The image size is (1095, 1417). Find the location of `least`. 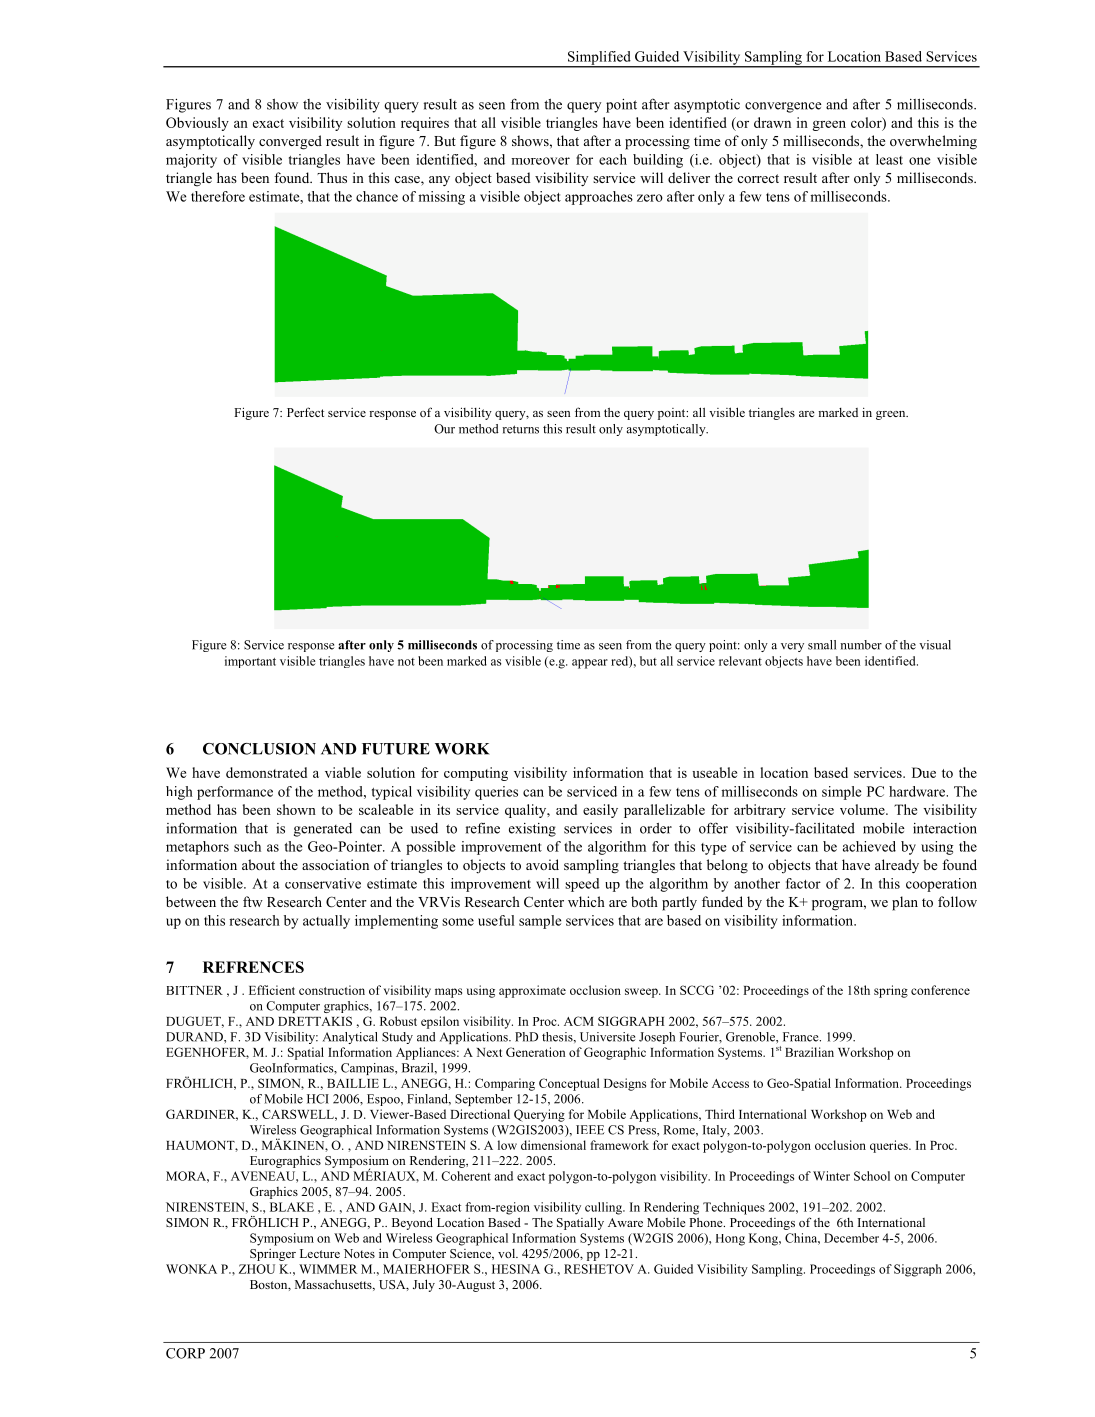

least is located at coordinates (889, 159).
